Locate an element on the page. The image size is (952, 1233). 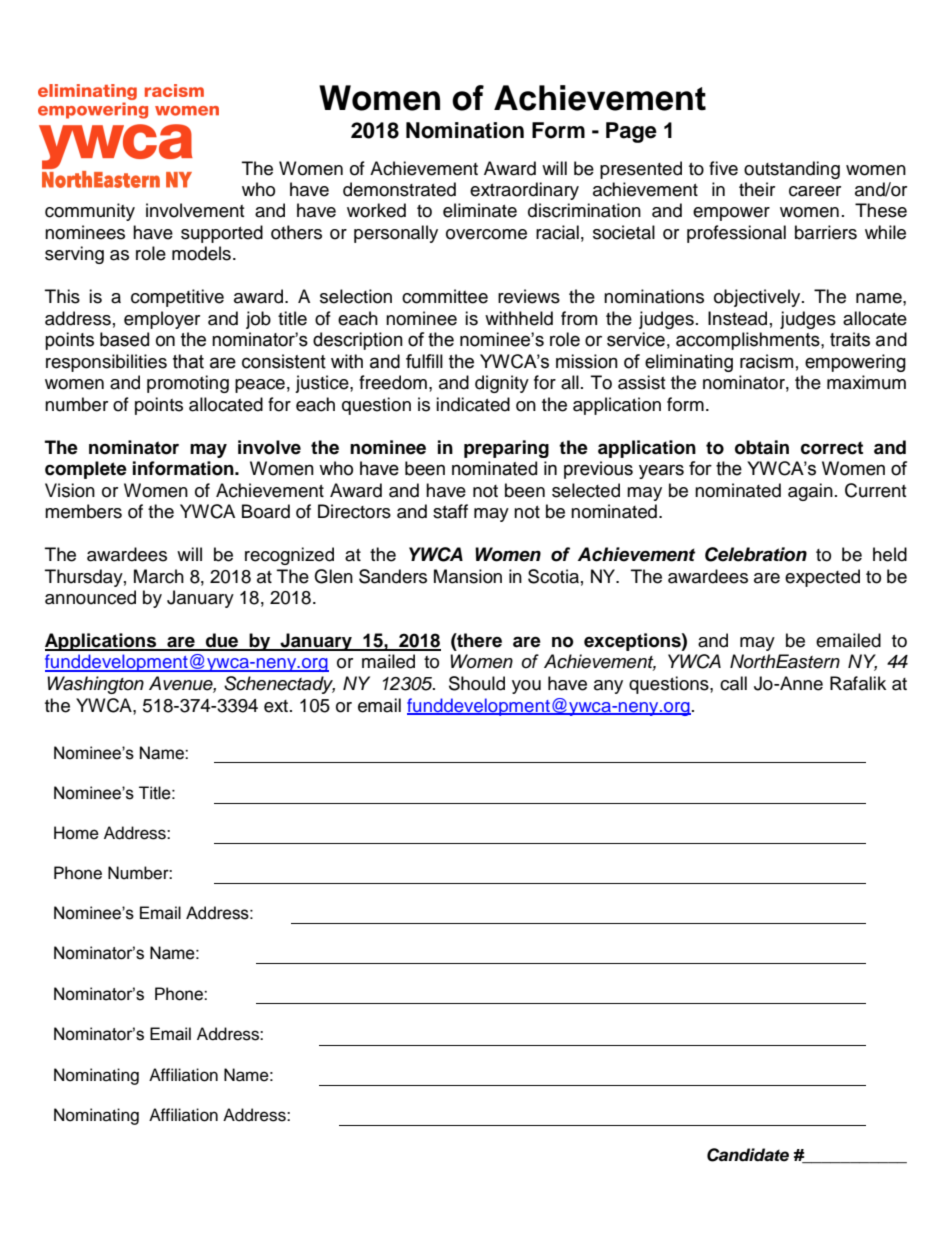
racism is located at coordinates (766, 361).
